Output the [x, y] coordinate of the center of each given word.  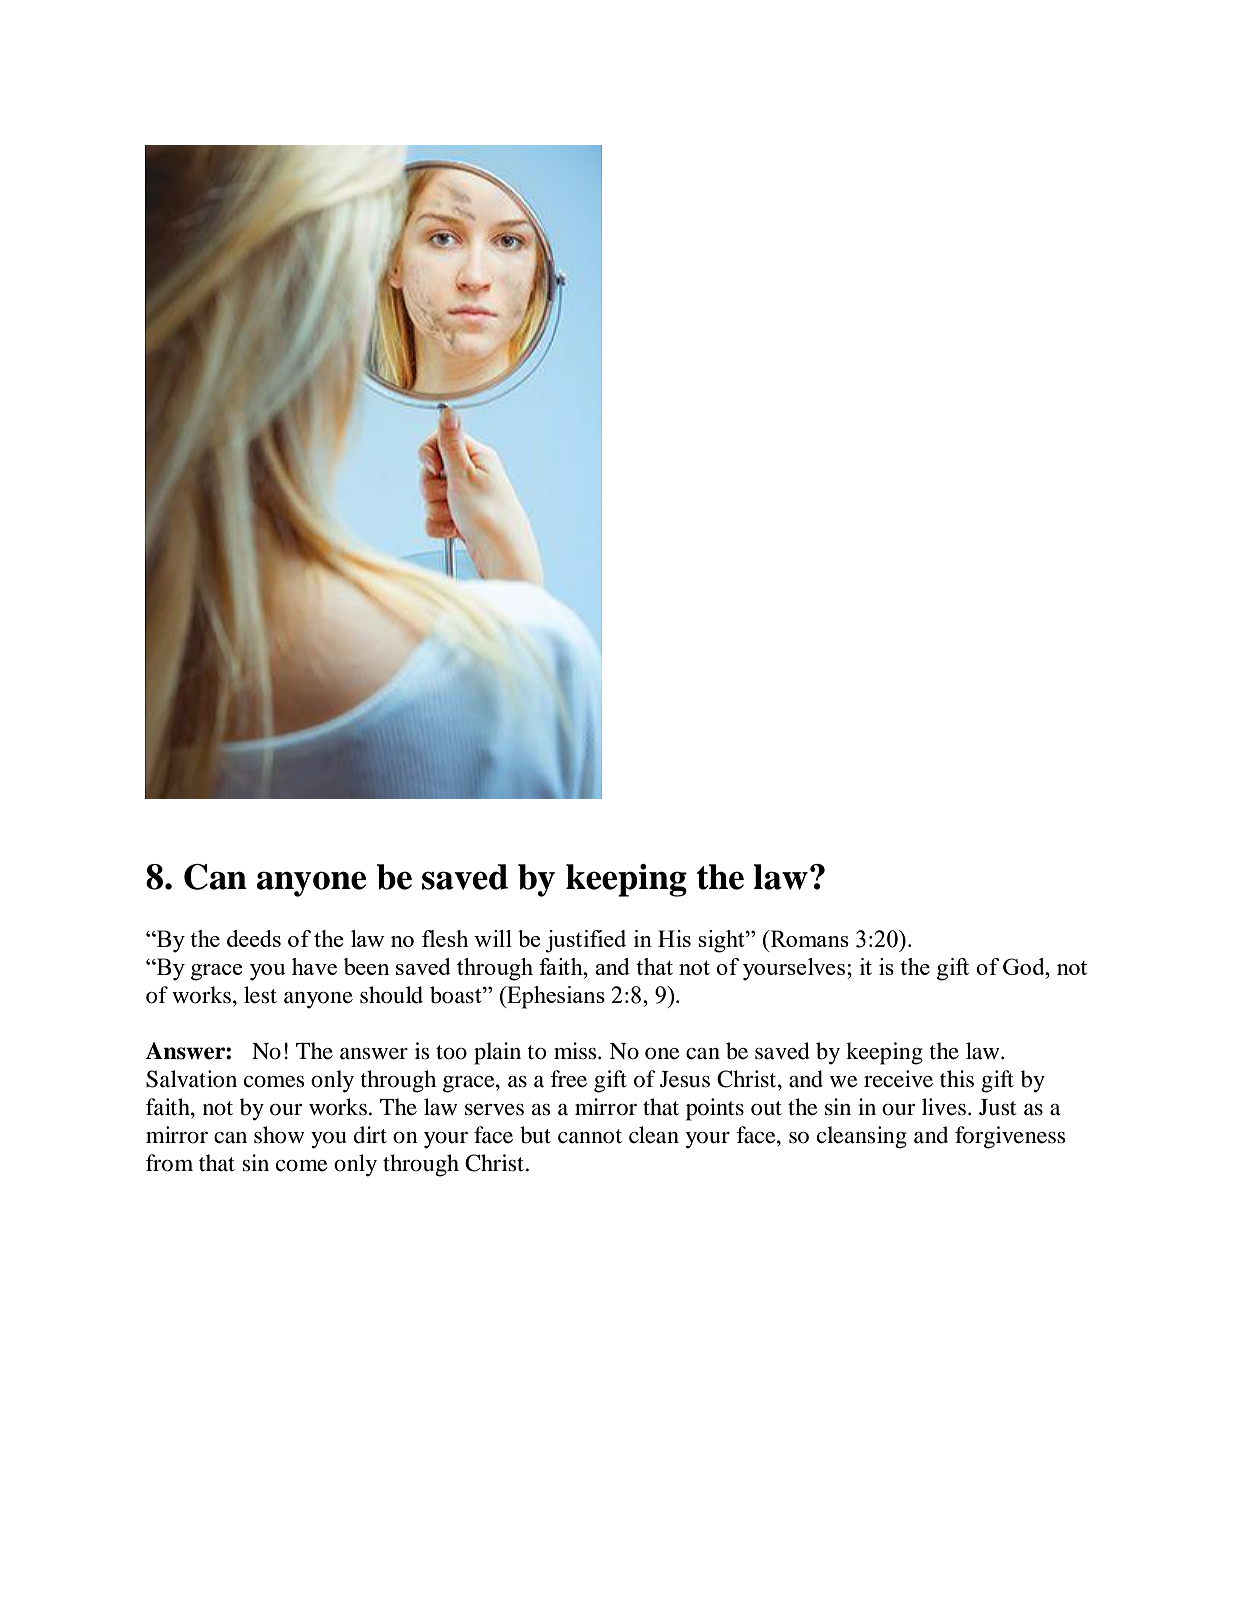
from [169, 1163]
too [451, 1052]
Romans [808, 938]
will [493, 938]
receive [898, 1079]
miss [576, 1051]
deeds [254, 938]
